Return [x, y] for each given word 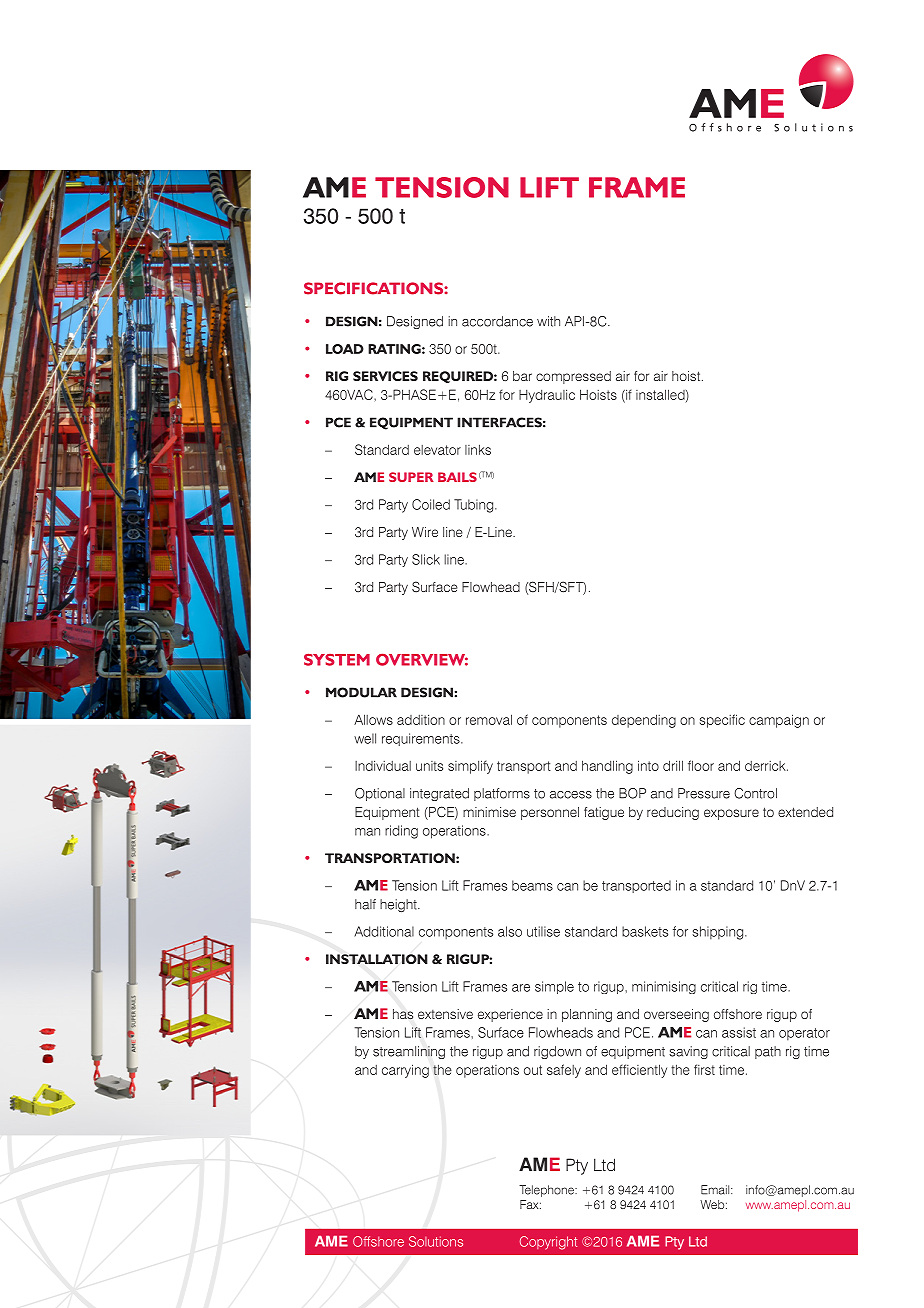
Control [755, 793]
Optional [380, 794]
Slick [426, 559]
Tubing [475, 506]
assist [739, 1032]
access [571, 795]
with [548, 321]
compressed [573, 377]
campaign [779, 721]
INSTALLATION [377, 959]
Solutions [436, 1241]
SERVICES [385, 376]
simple [554, 987]
